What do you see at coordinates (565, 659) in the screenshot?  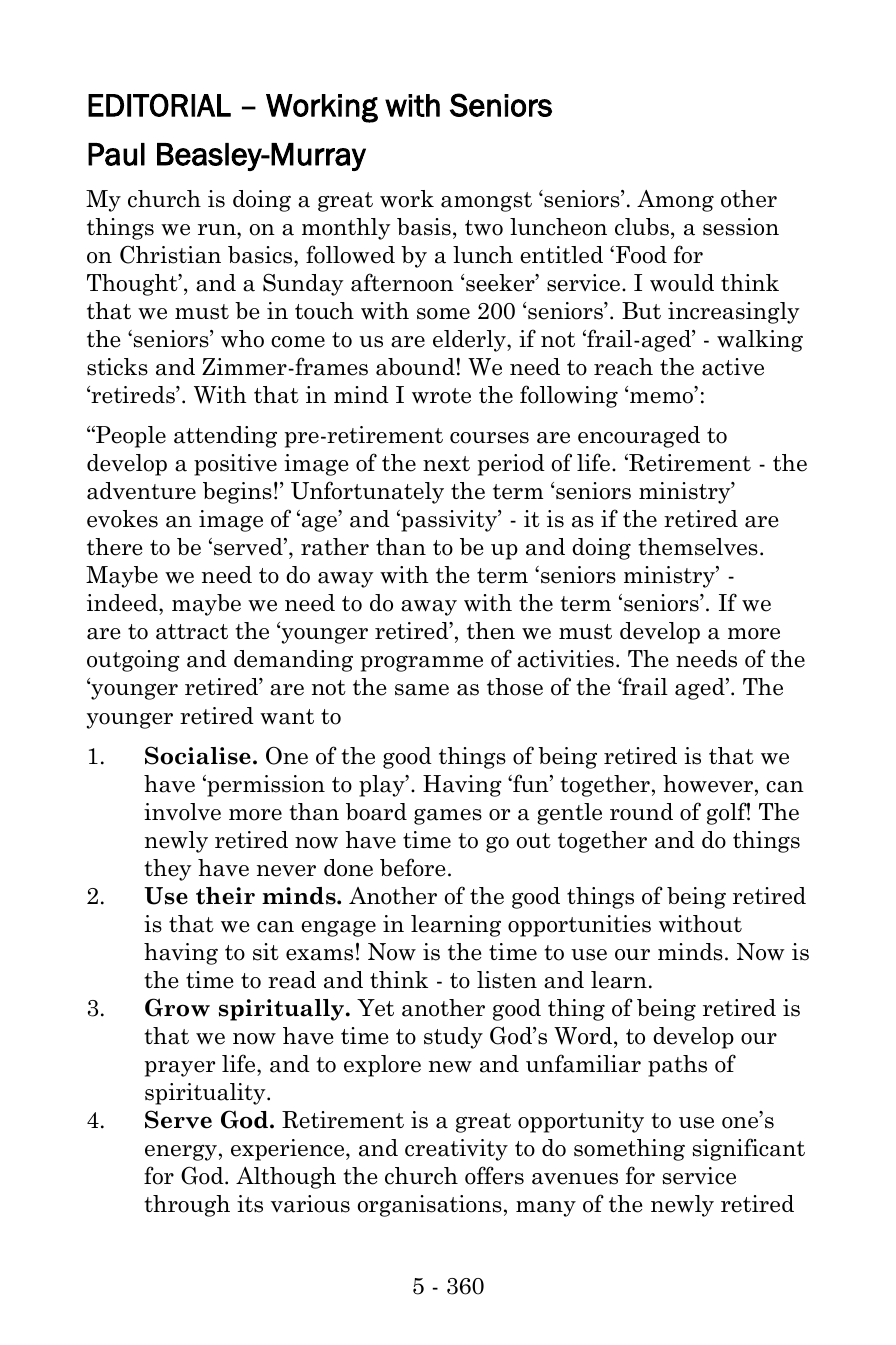 I see `activities` at bounding box center [565, 659].
